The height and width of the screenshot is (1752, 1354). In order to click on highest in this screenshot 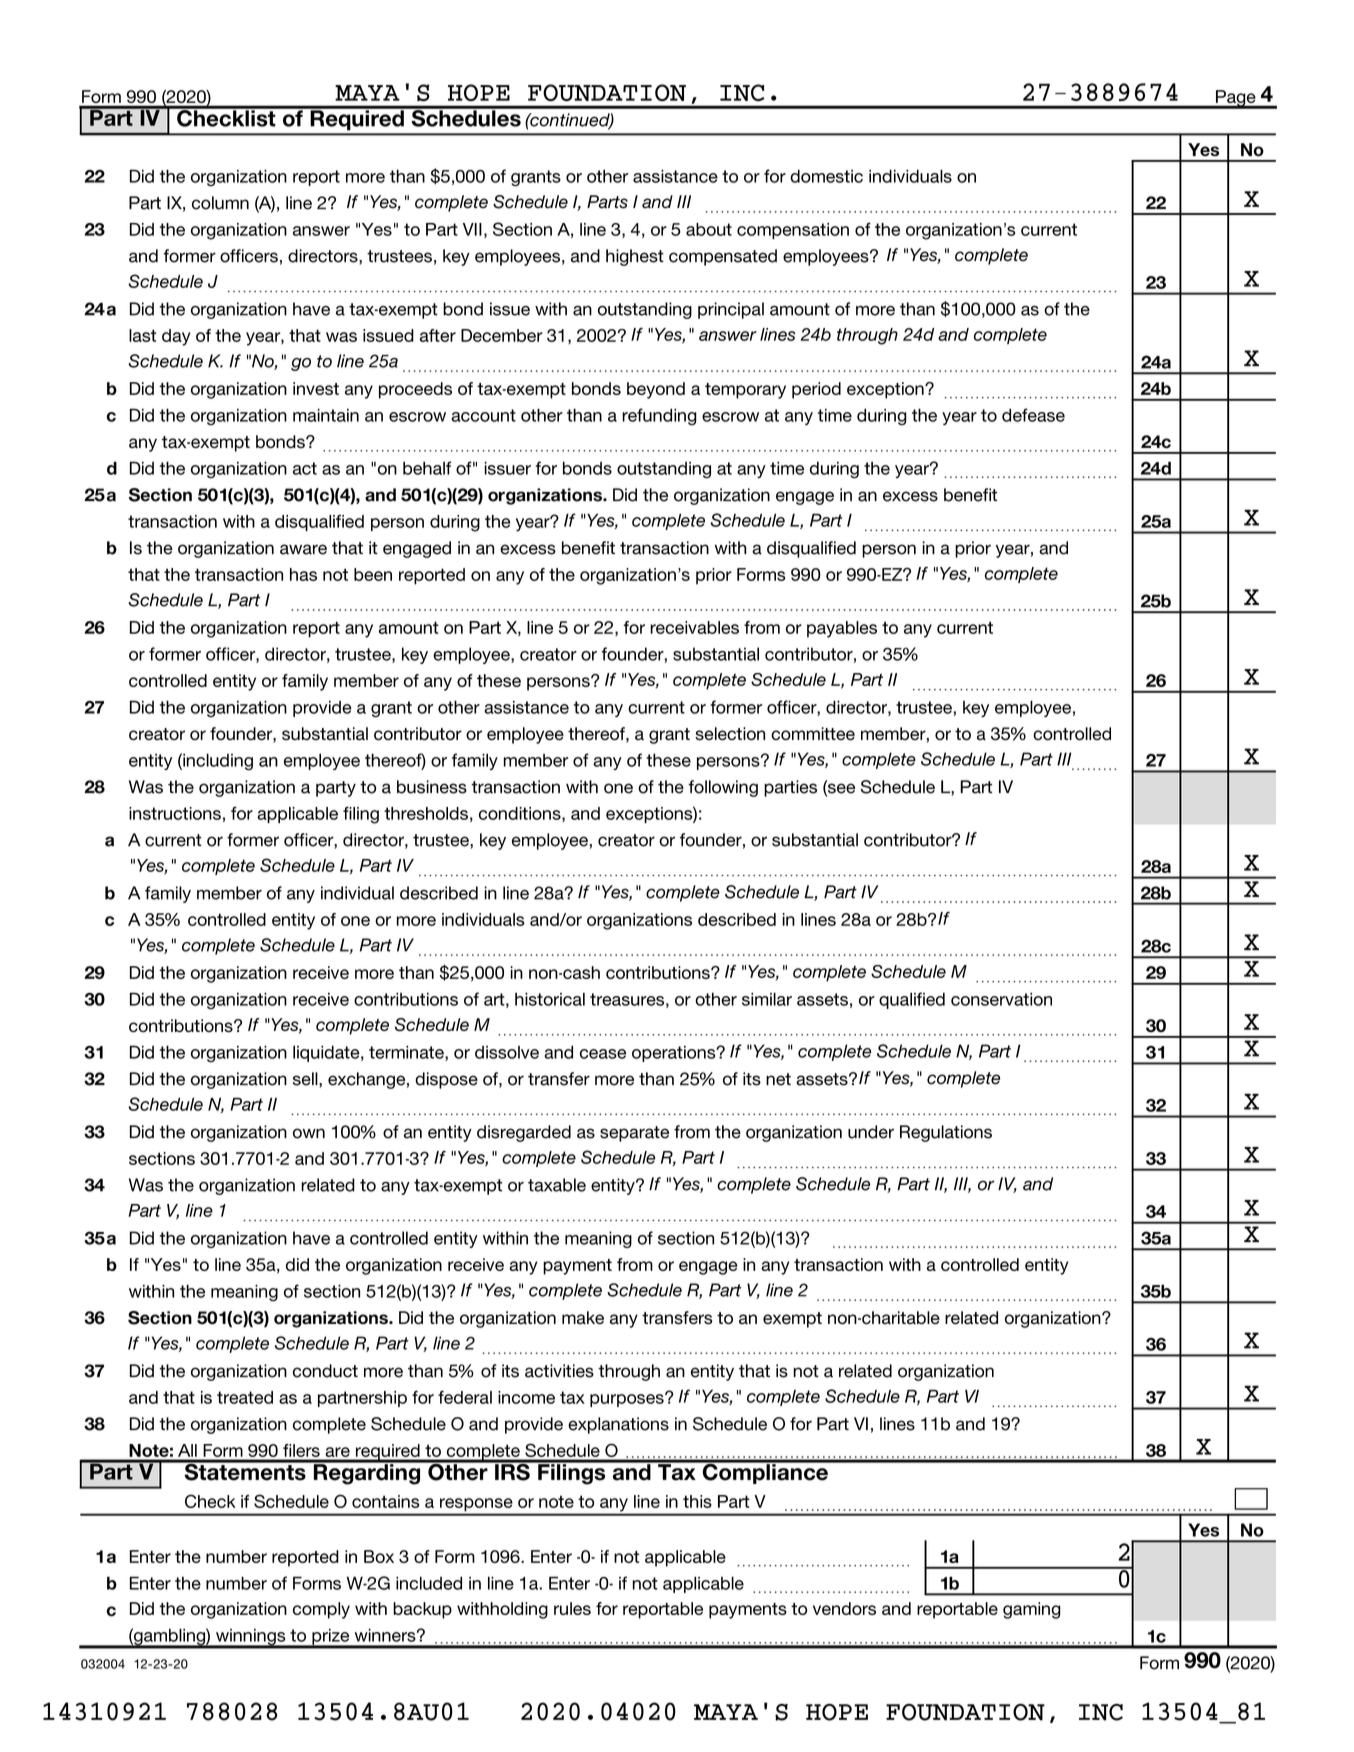, I will do `click(635, 257)`.
